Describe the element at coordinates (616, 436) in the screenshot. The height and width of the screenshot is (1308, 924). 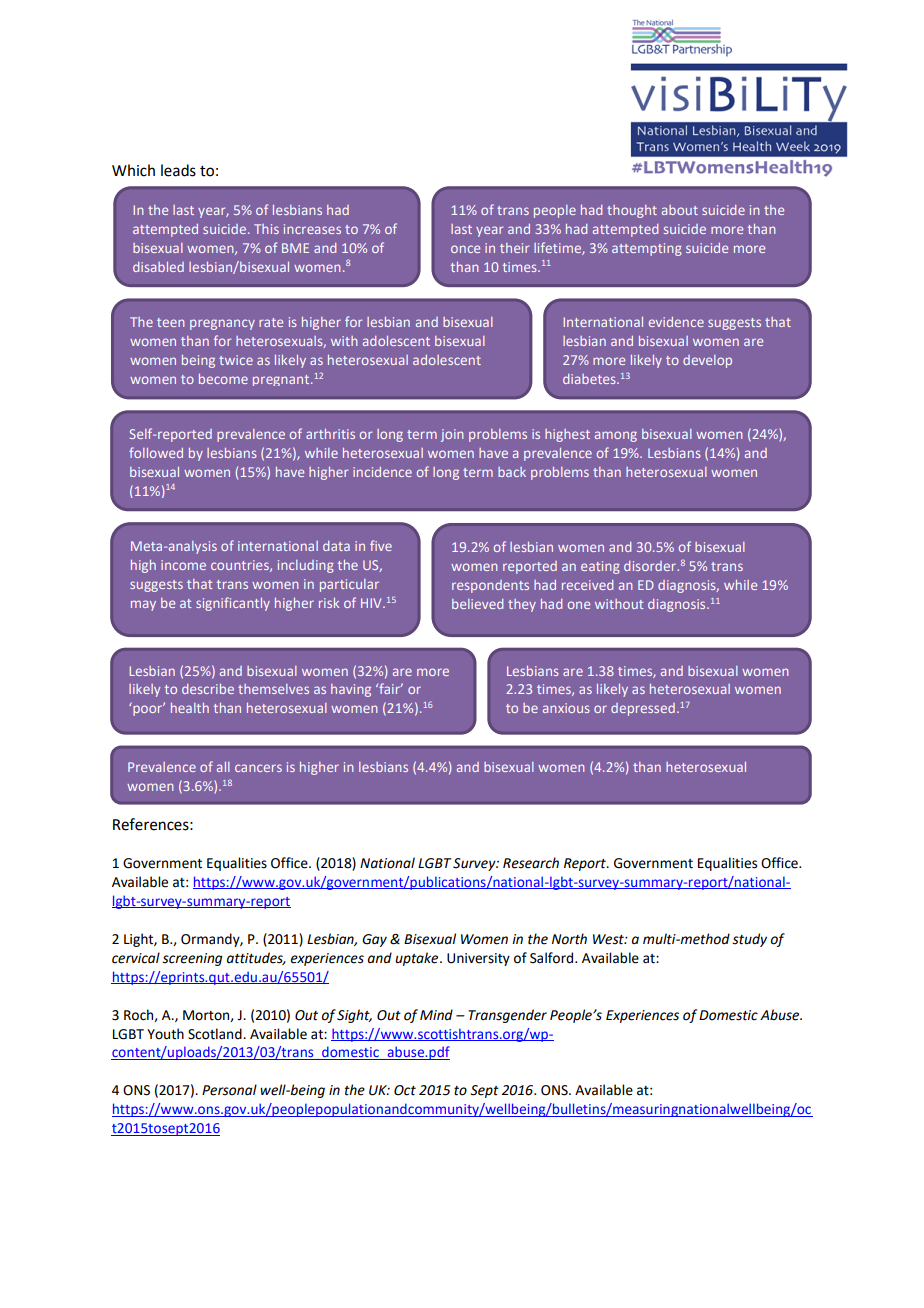
I see `among` at that location.
